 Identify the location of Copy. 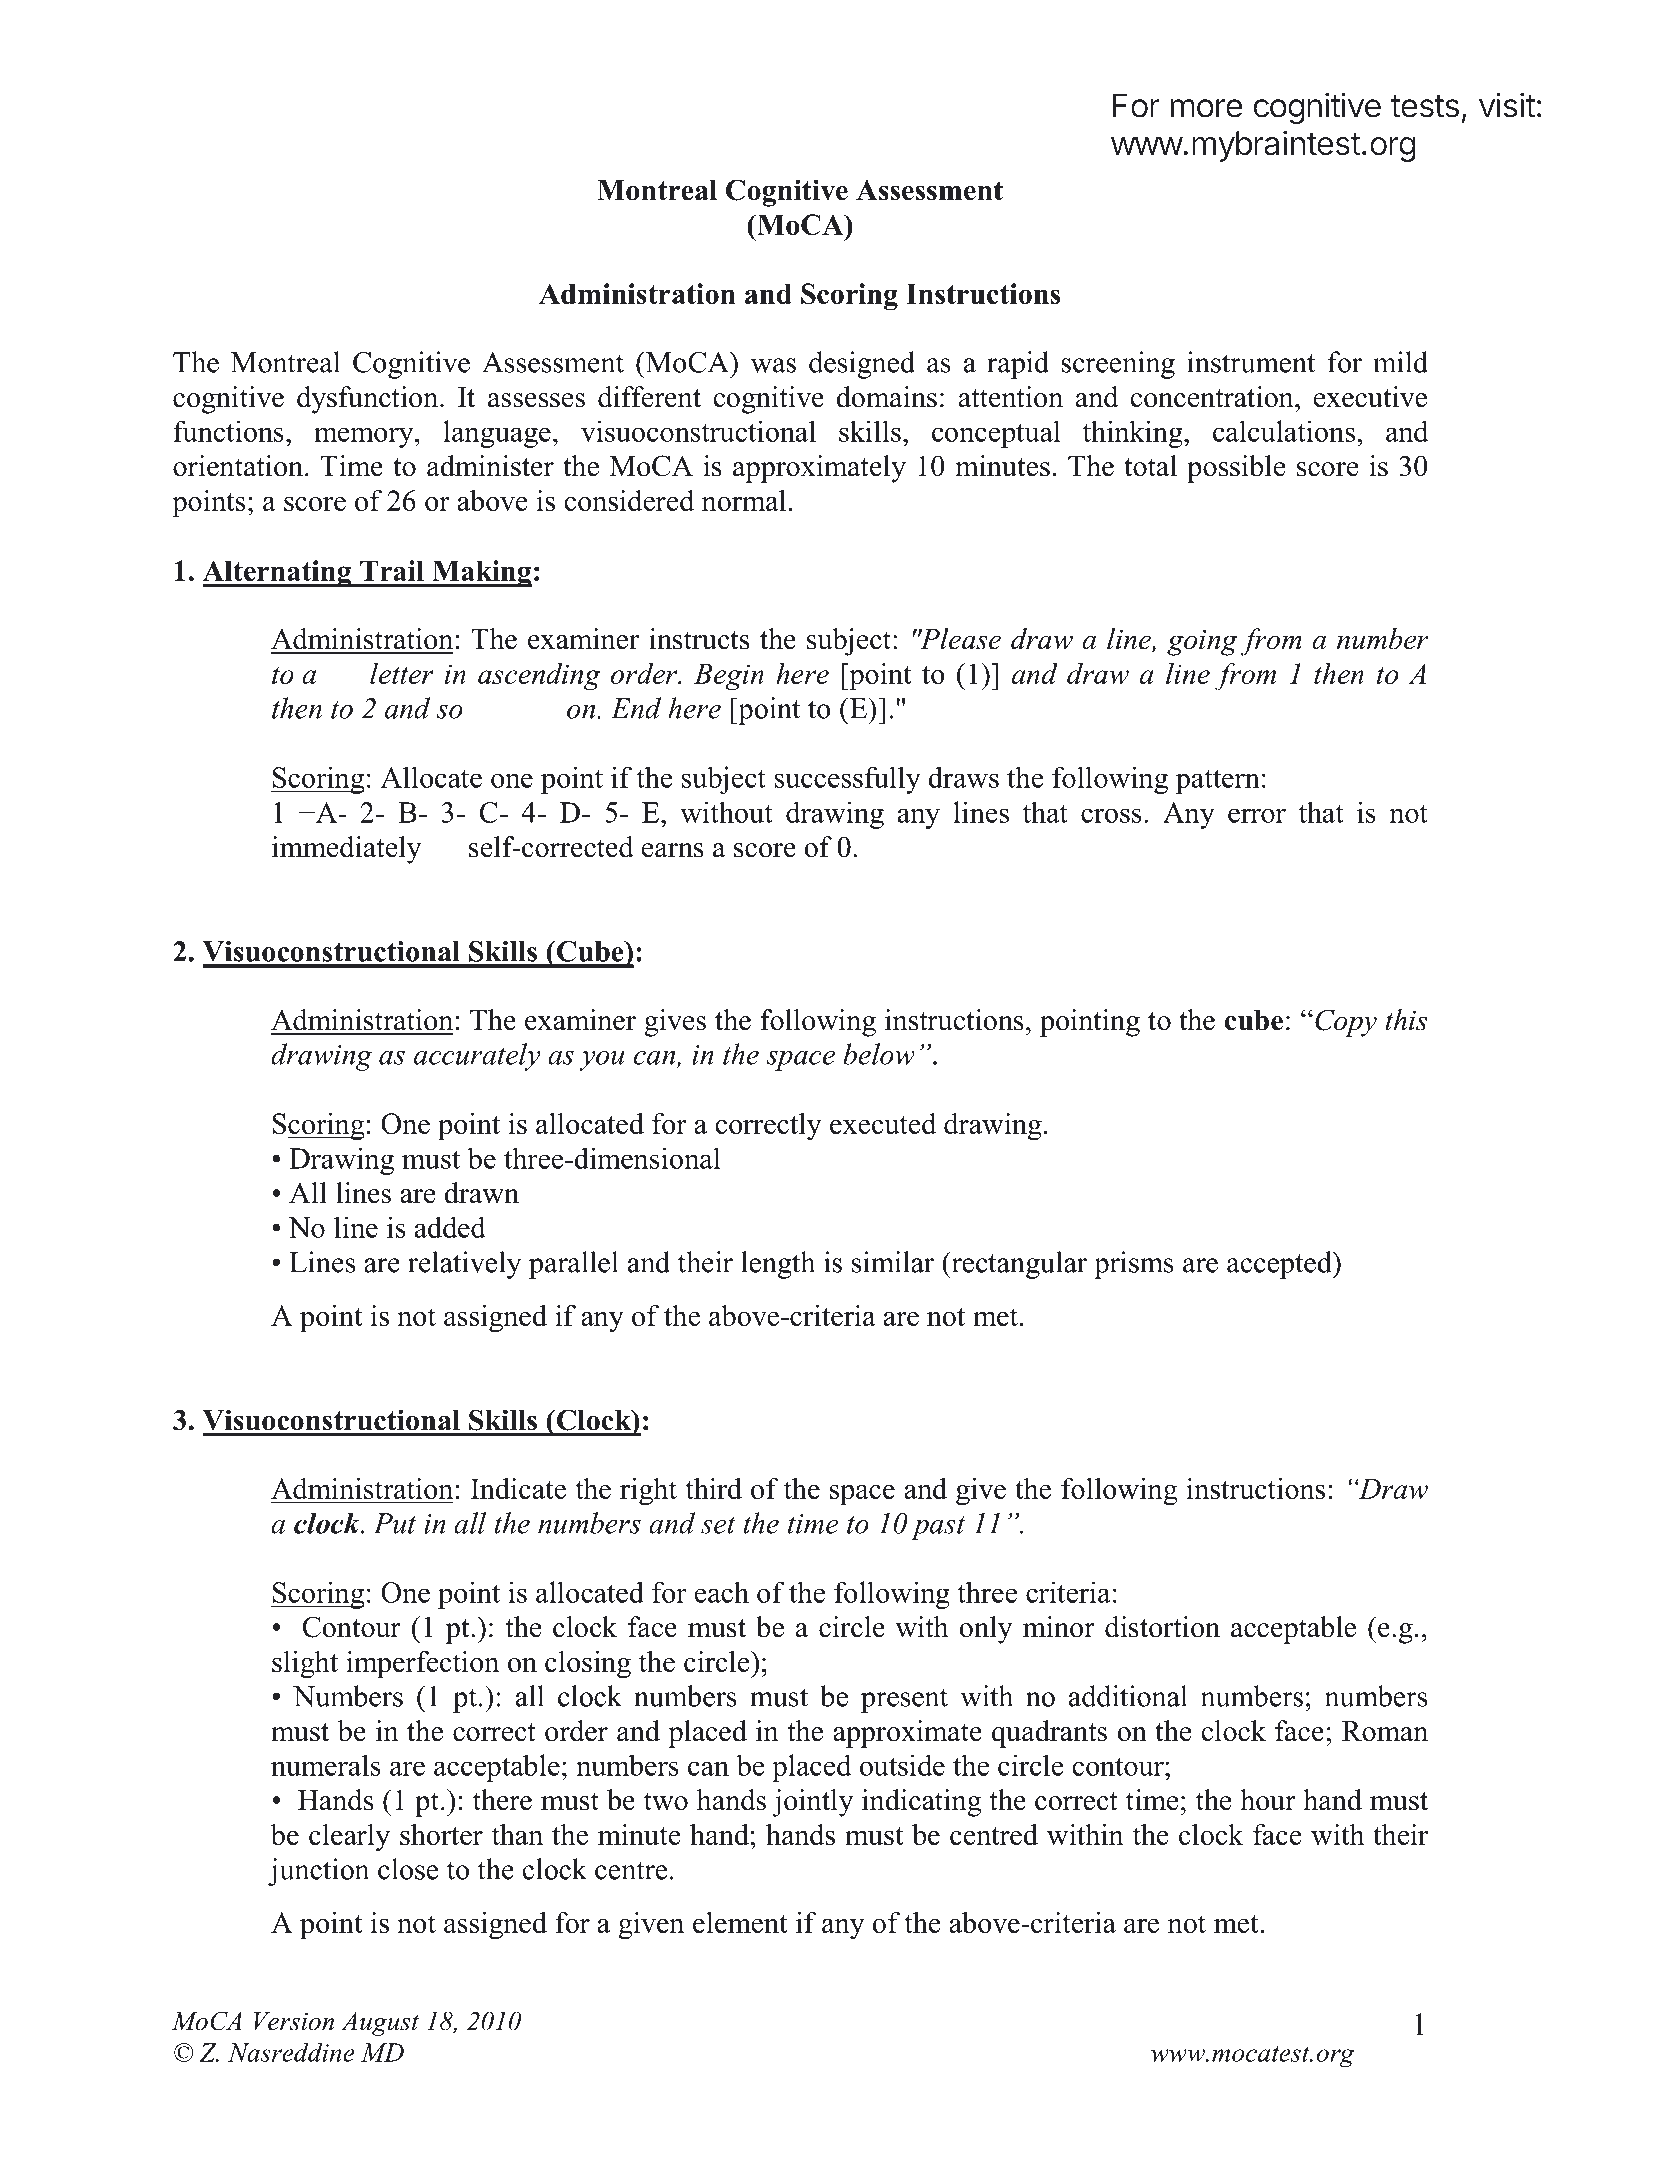
(1346, 1023).
